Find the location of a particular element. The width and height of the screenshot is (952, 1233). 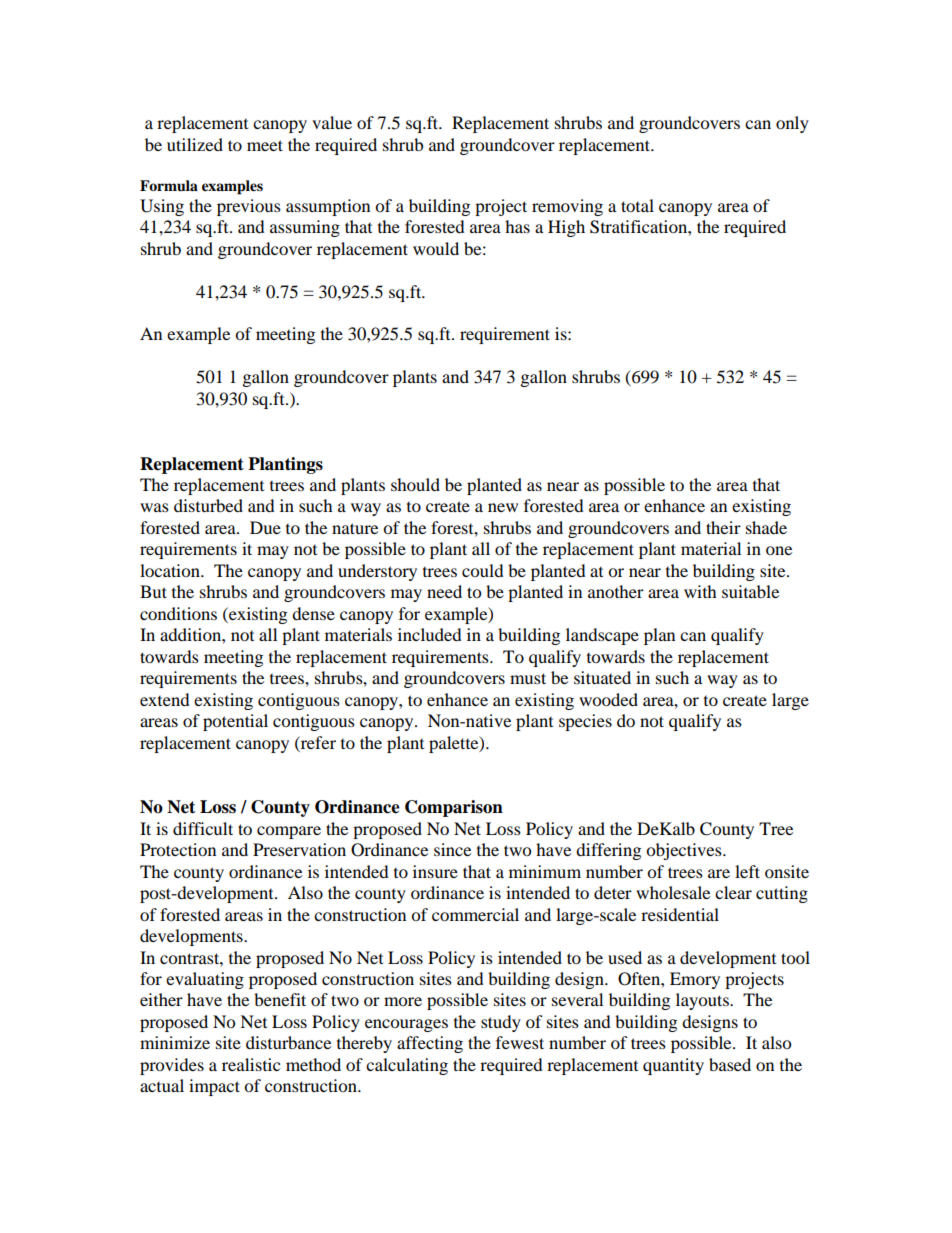

potential is located at coordinates (235, 722).
